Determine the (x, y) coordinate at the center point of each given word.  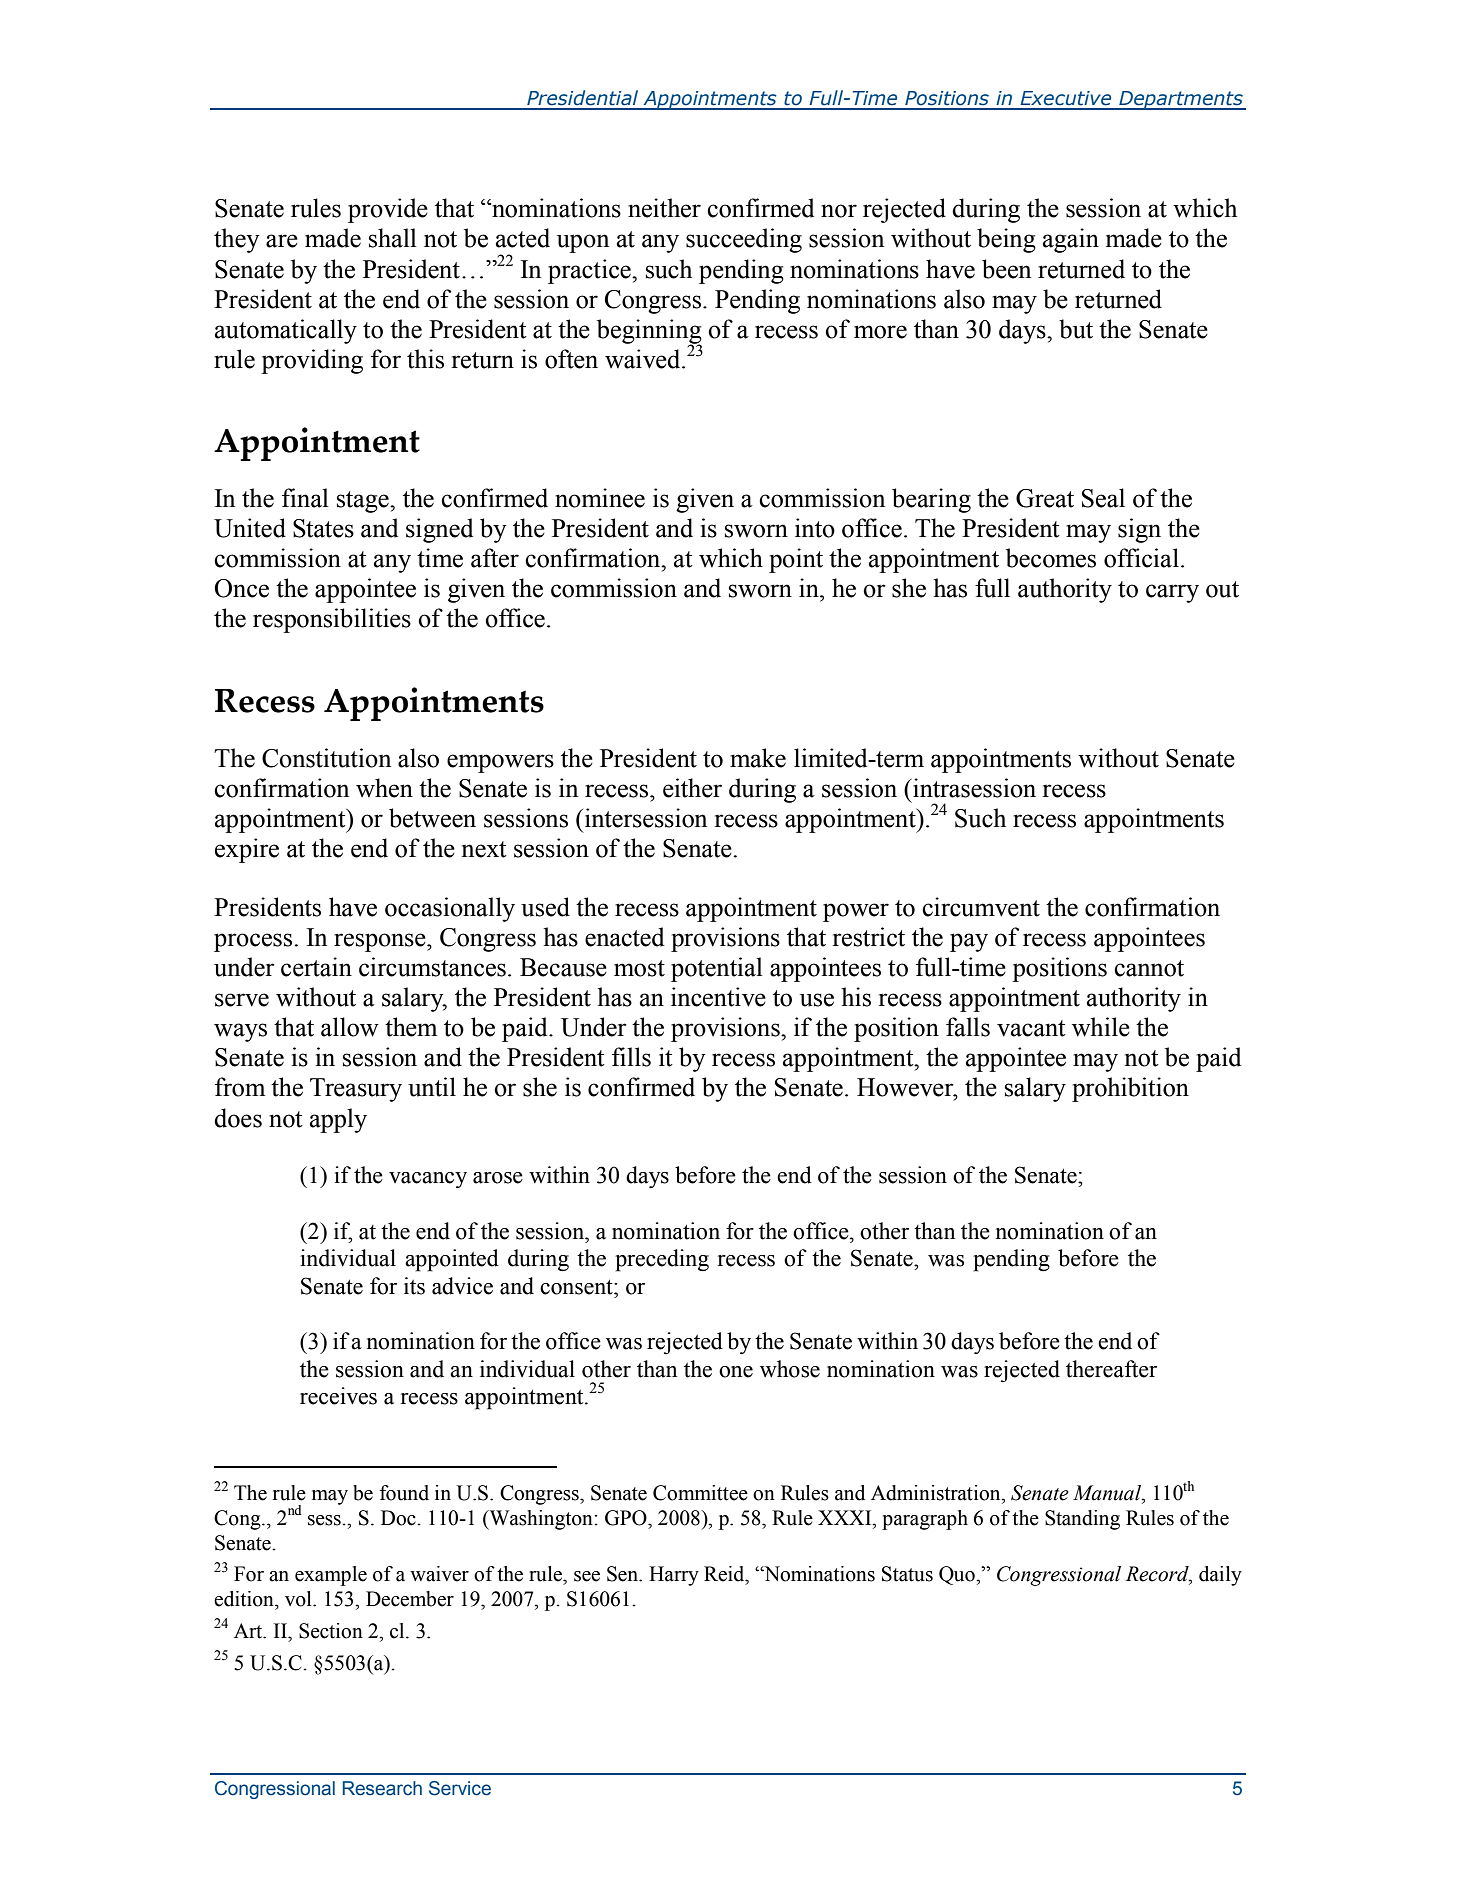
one (736, 1372)
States (323, 528)
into (815, 528)
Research (382, 1788)
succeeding (744, 240)
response (381, 942)
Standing (1082, 1520)
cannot (1149, 968)
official (1141, 558)
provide (388, 210)
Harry (674, 1576)
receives (338, 1396)
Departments (1181, 100)
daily (1220, 1576)
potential (717, 969)
